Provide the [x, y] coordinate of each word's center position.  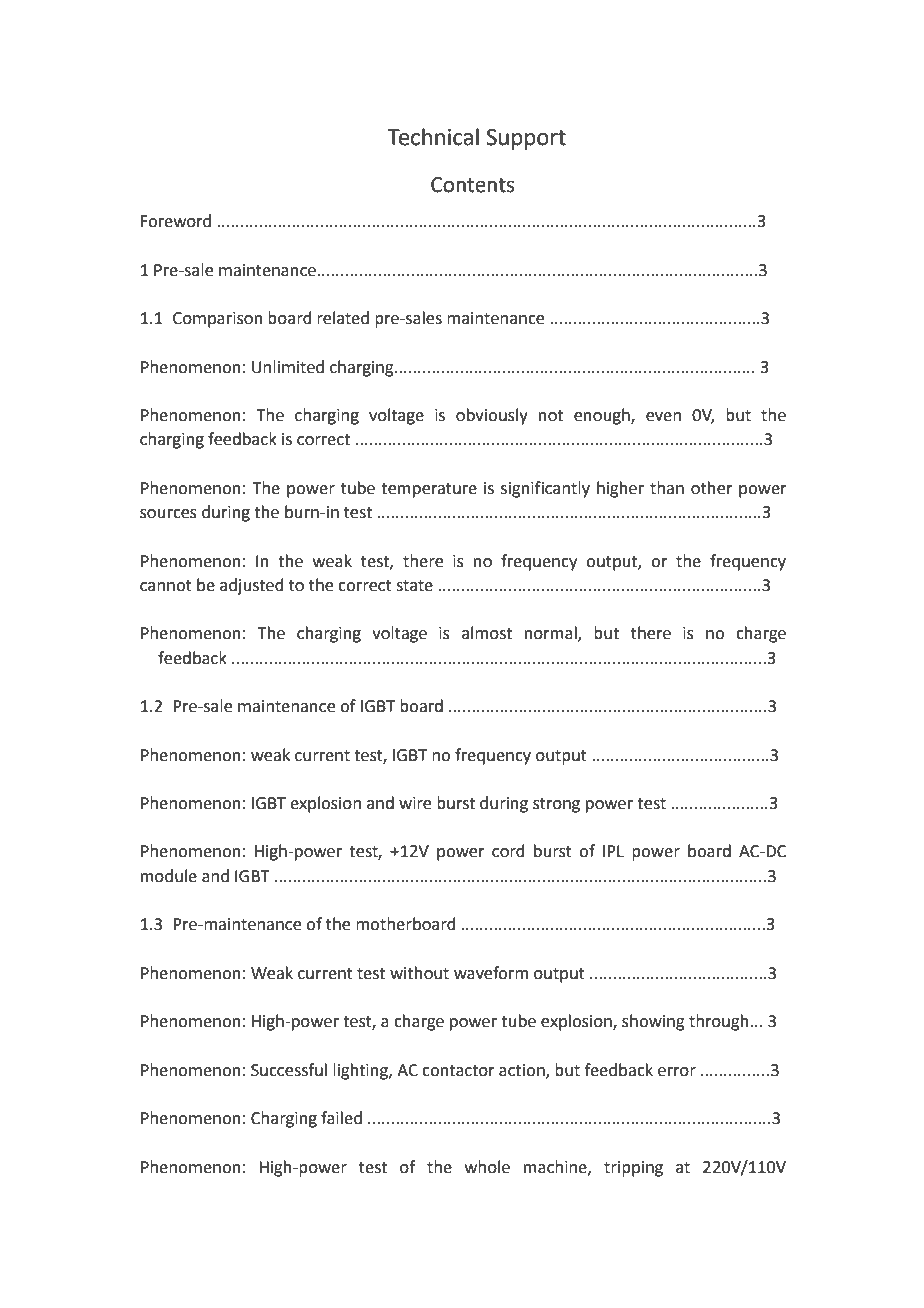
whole [487, 1167]
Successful [289, 1070]
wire [415, 803]
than [667, 488]
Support [526, 139]
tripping [633, 1169]
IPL [613, 851]
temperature [429, 490]
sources [168, 514]
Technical [433, 137]
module [169, 876]
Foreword [176, 221]
